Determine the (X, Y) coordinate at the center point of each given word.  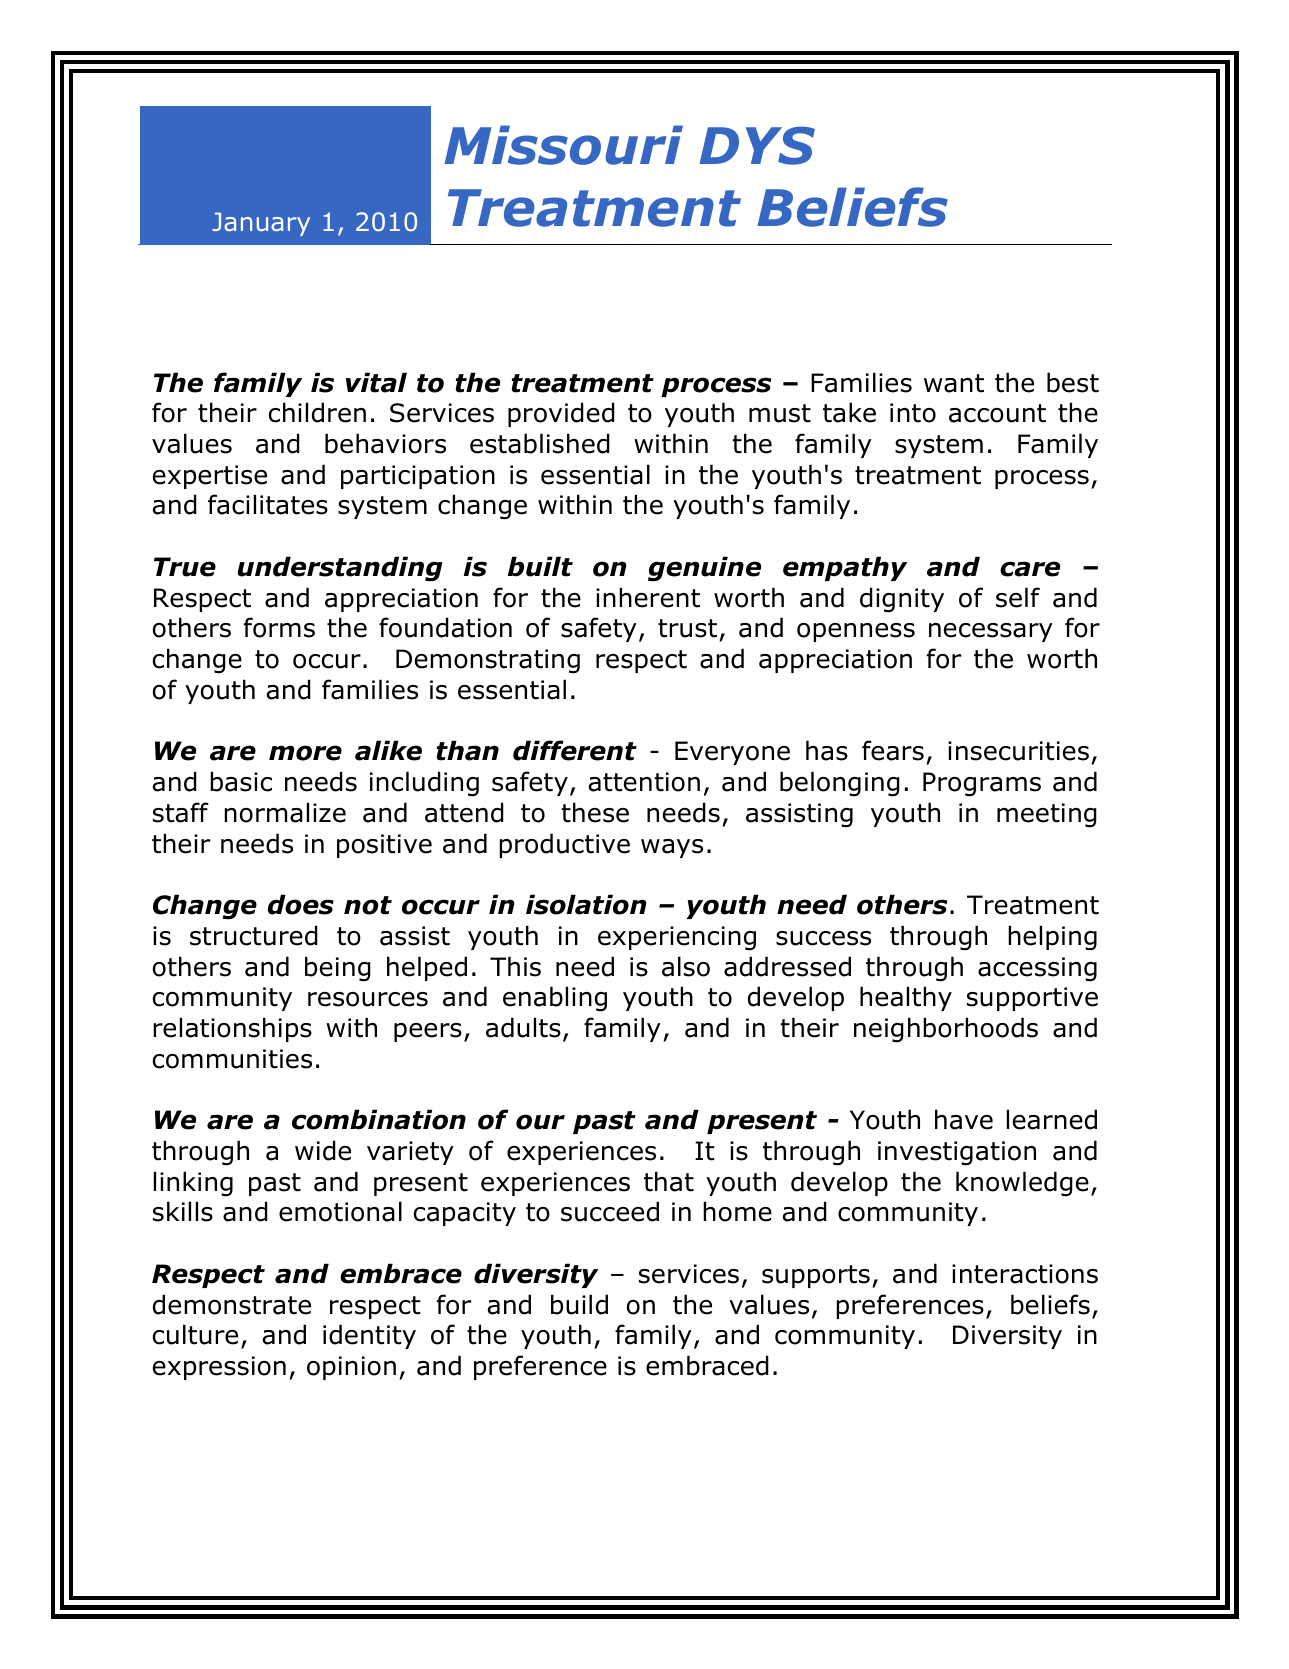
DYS (757, 145)
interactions (1025, 1274)
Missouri (563, 145)
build (579, 1304)
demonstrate (232, 1304)
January (261, 224)
